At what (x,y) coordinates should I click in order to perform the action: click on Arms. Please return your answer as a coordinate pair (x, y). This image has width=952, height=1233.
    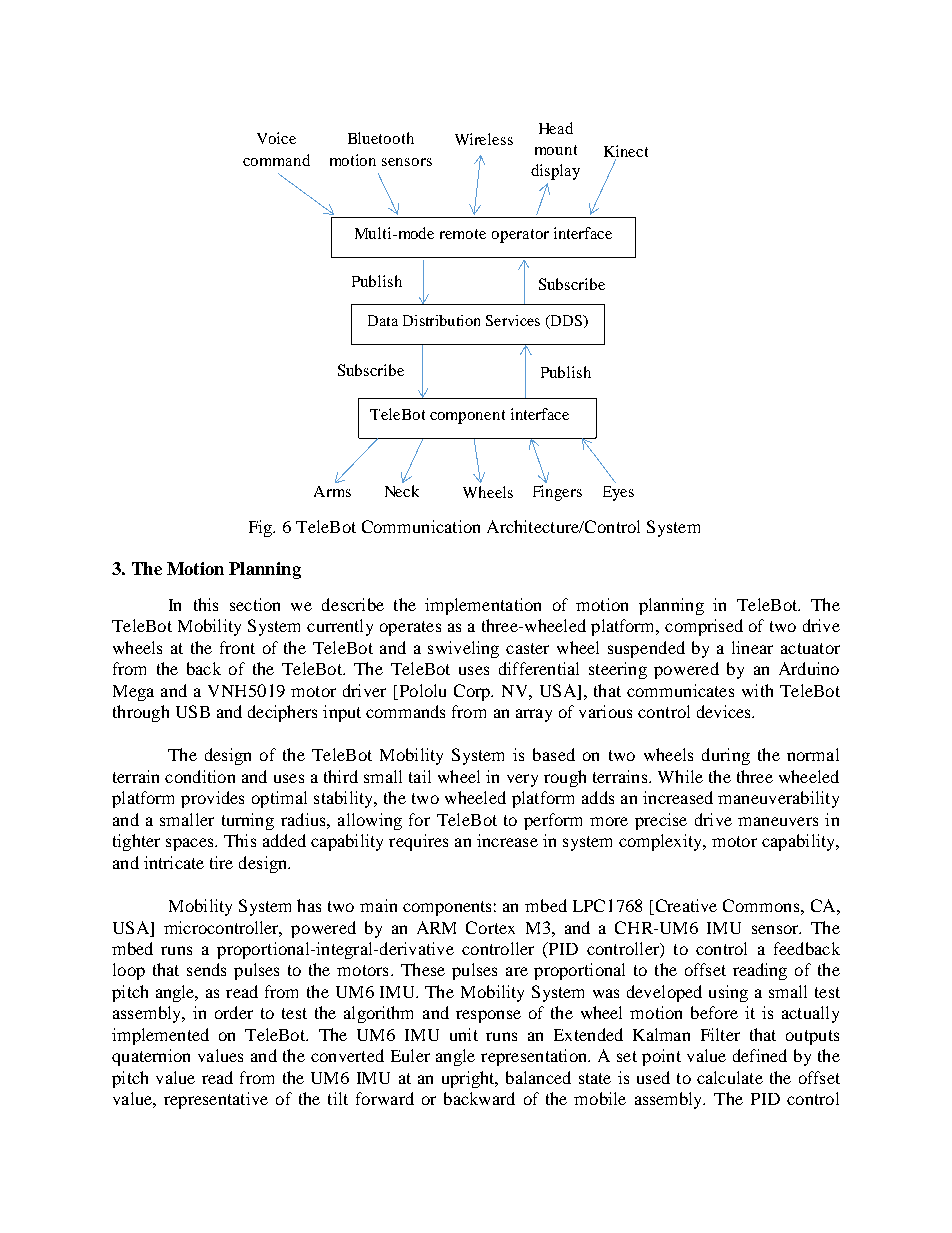
    Looking at the image, I should click on (332, 491).
